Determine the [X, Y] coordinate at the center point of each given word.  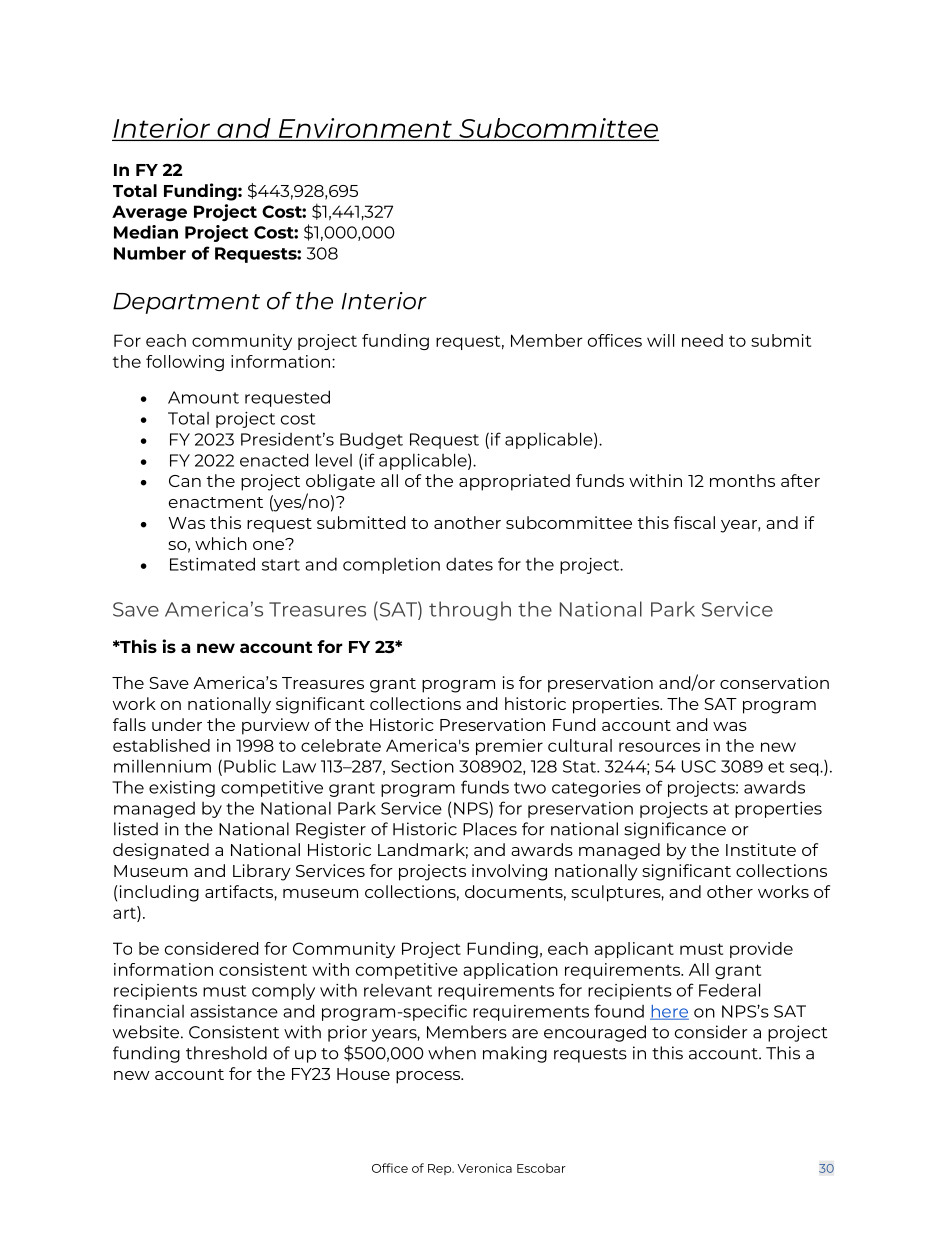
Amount [203, 397]
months [742, 480]
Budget [371, 441]
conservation [774, 682]
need [702, 340]
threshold [226, 1053]
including [158, 893]
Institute [761, 849]
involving [509, 872]
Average [149, 213]
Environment [365, 129]
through [470, 611]
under [177, 724]
